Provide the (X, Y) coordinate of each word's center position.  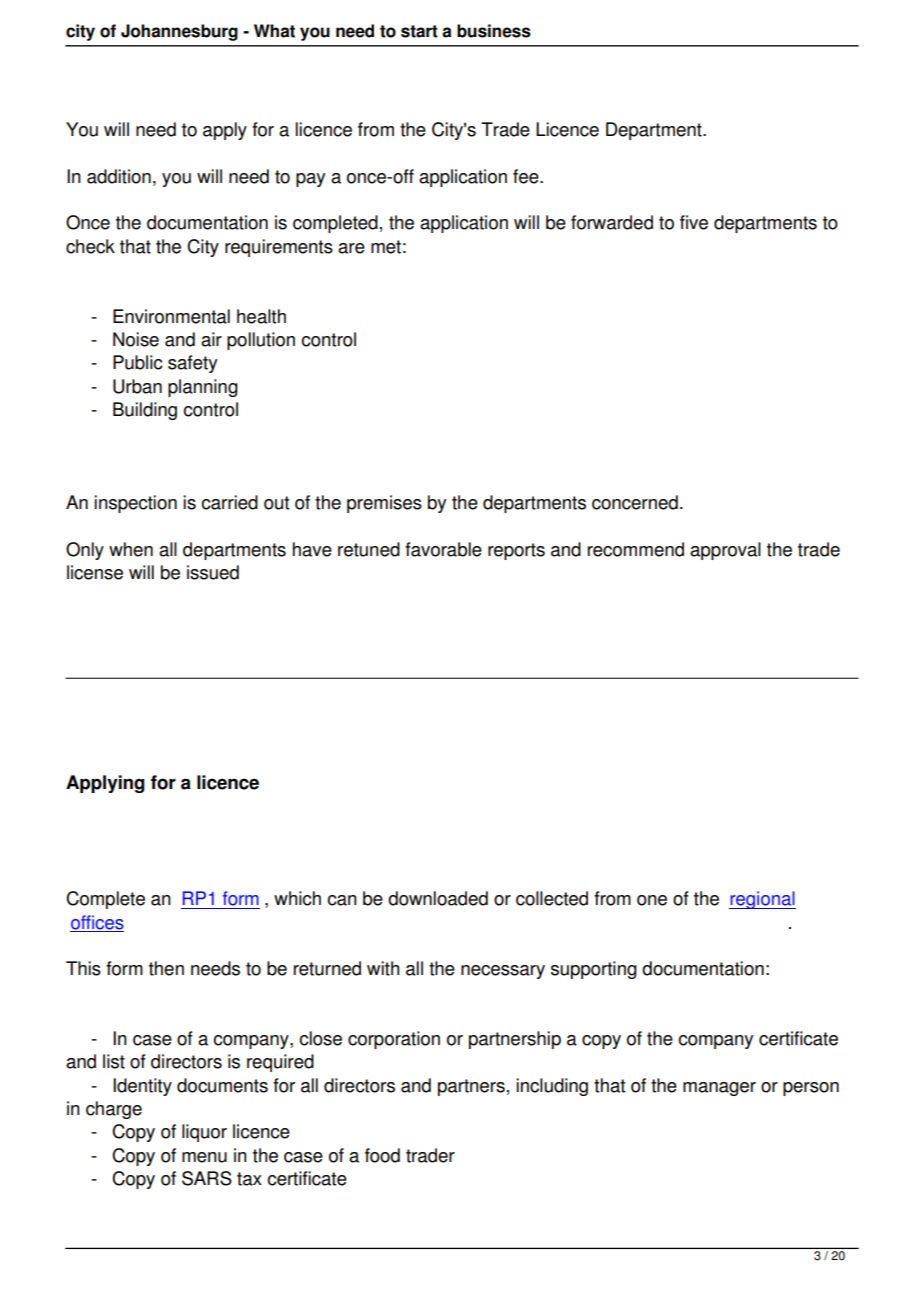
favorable (443, 549)
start (419, 31)
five (694, 222)
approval (725, 551)
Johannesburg (179, 32)
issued (213, 572)
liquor (204, 1133)
